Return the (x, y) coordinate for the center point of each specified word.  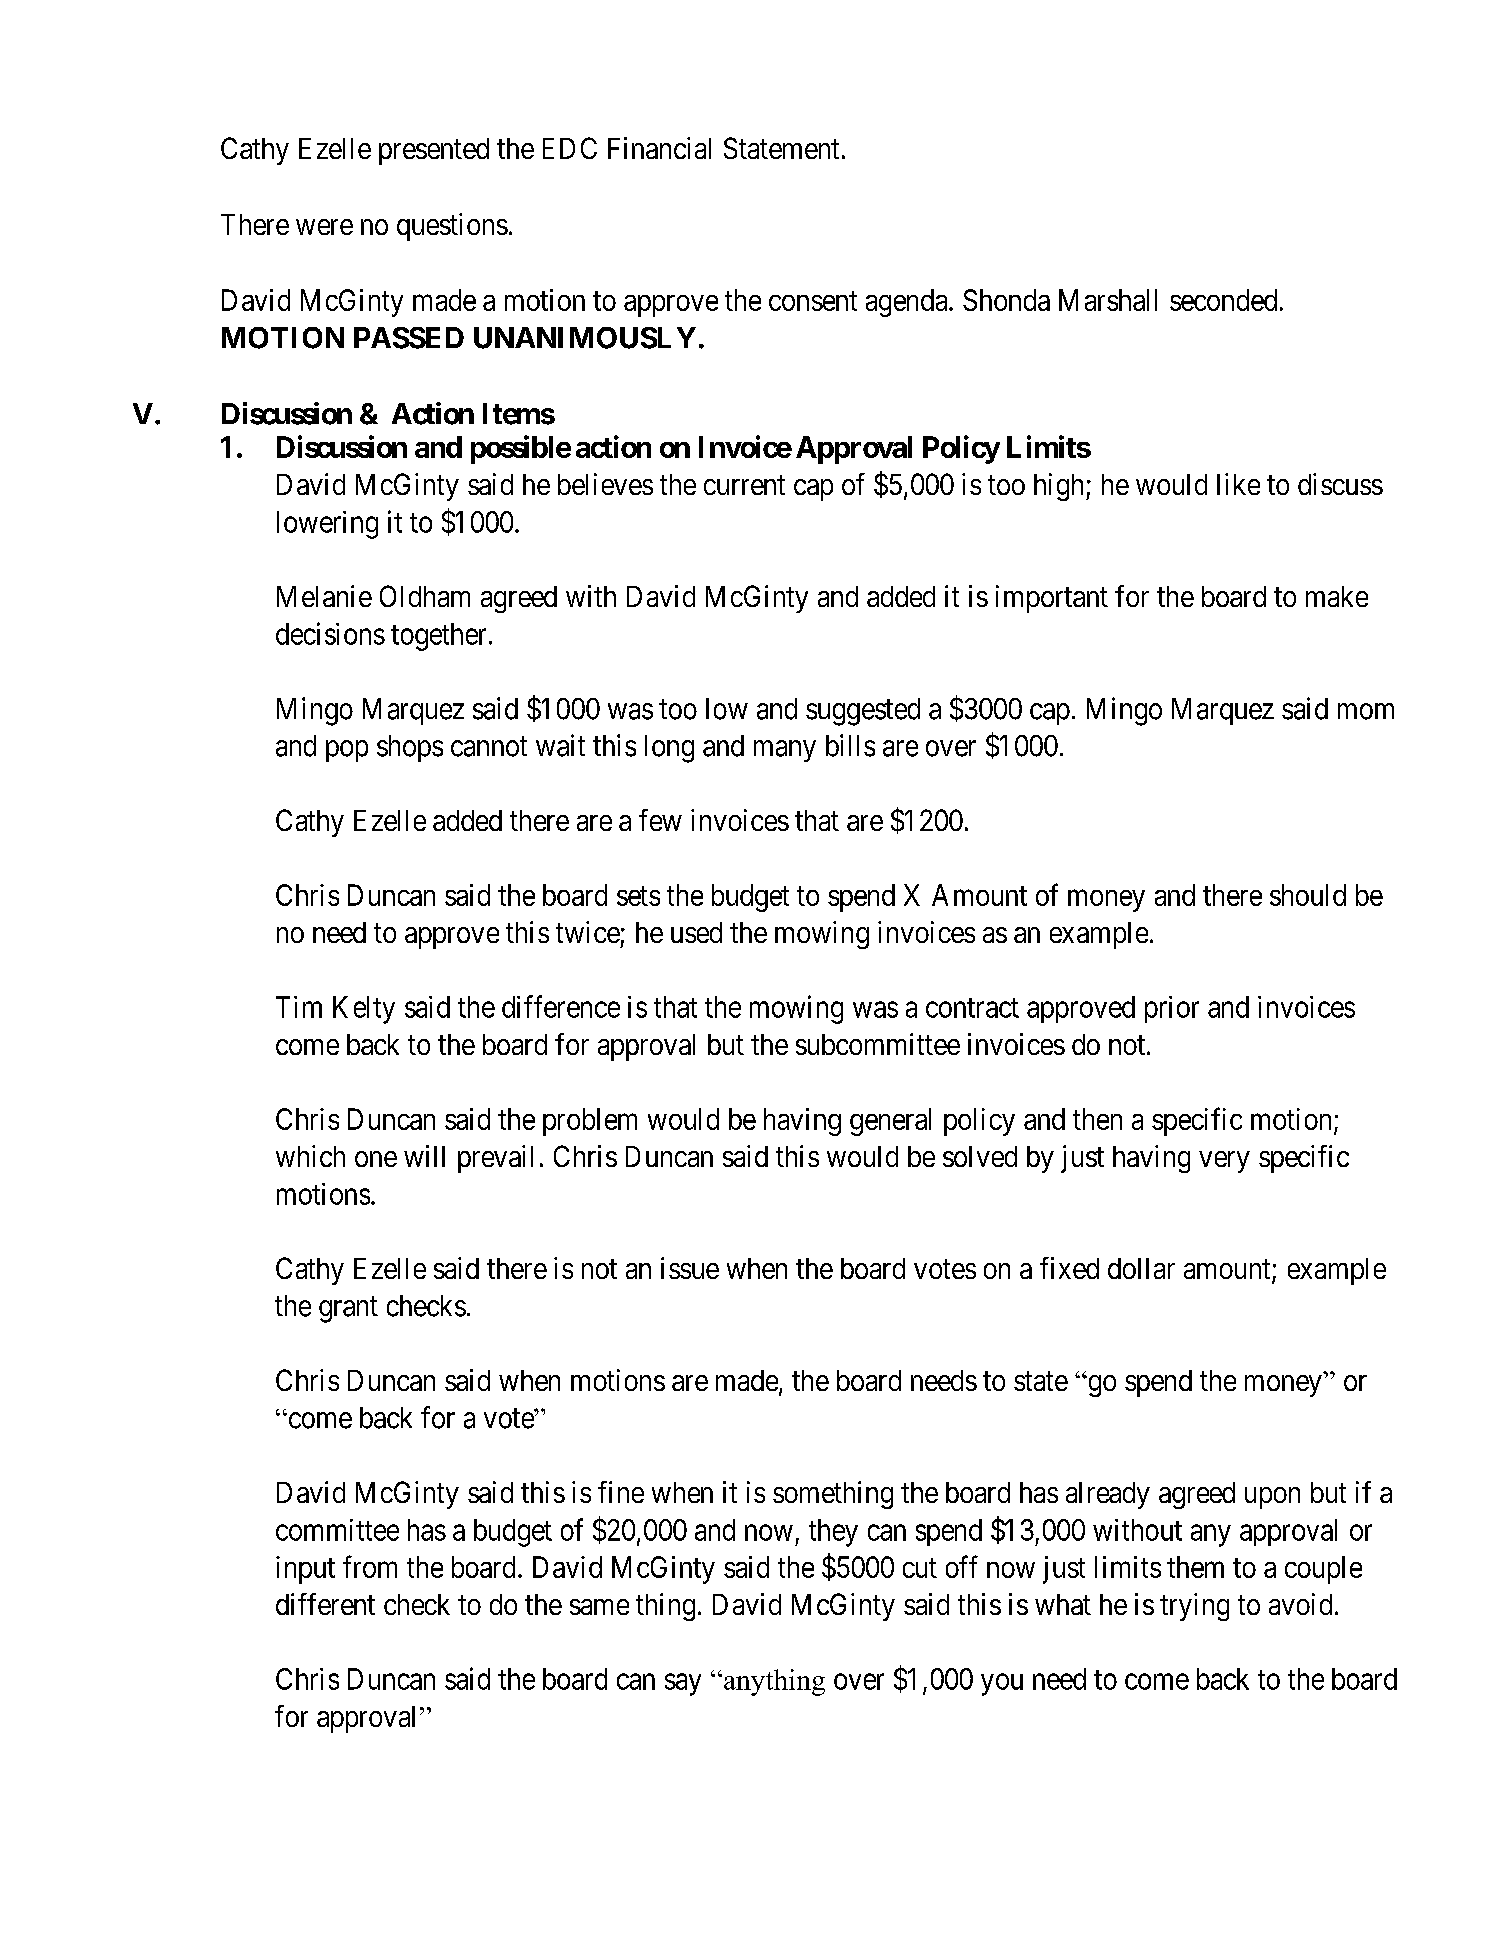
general (890, 1122)
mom (1366, 711)
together (440, 637)
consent (813, 301)
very (1224, 1162)
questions (452, 227)
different (325, 1604)
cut (920, 1568)
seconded (1223, 300)
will (424, 1156)
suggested (863, 712)
